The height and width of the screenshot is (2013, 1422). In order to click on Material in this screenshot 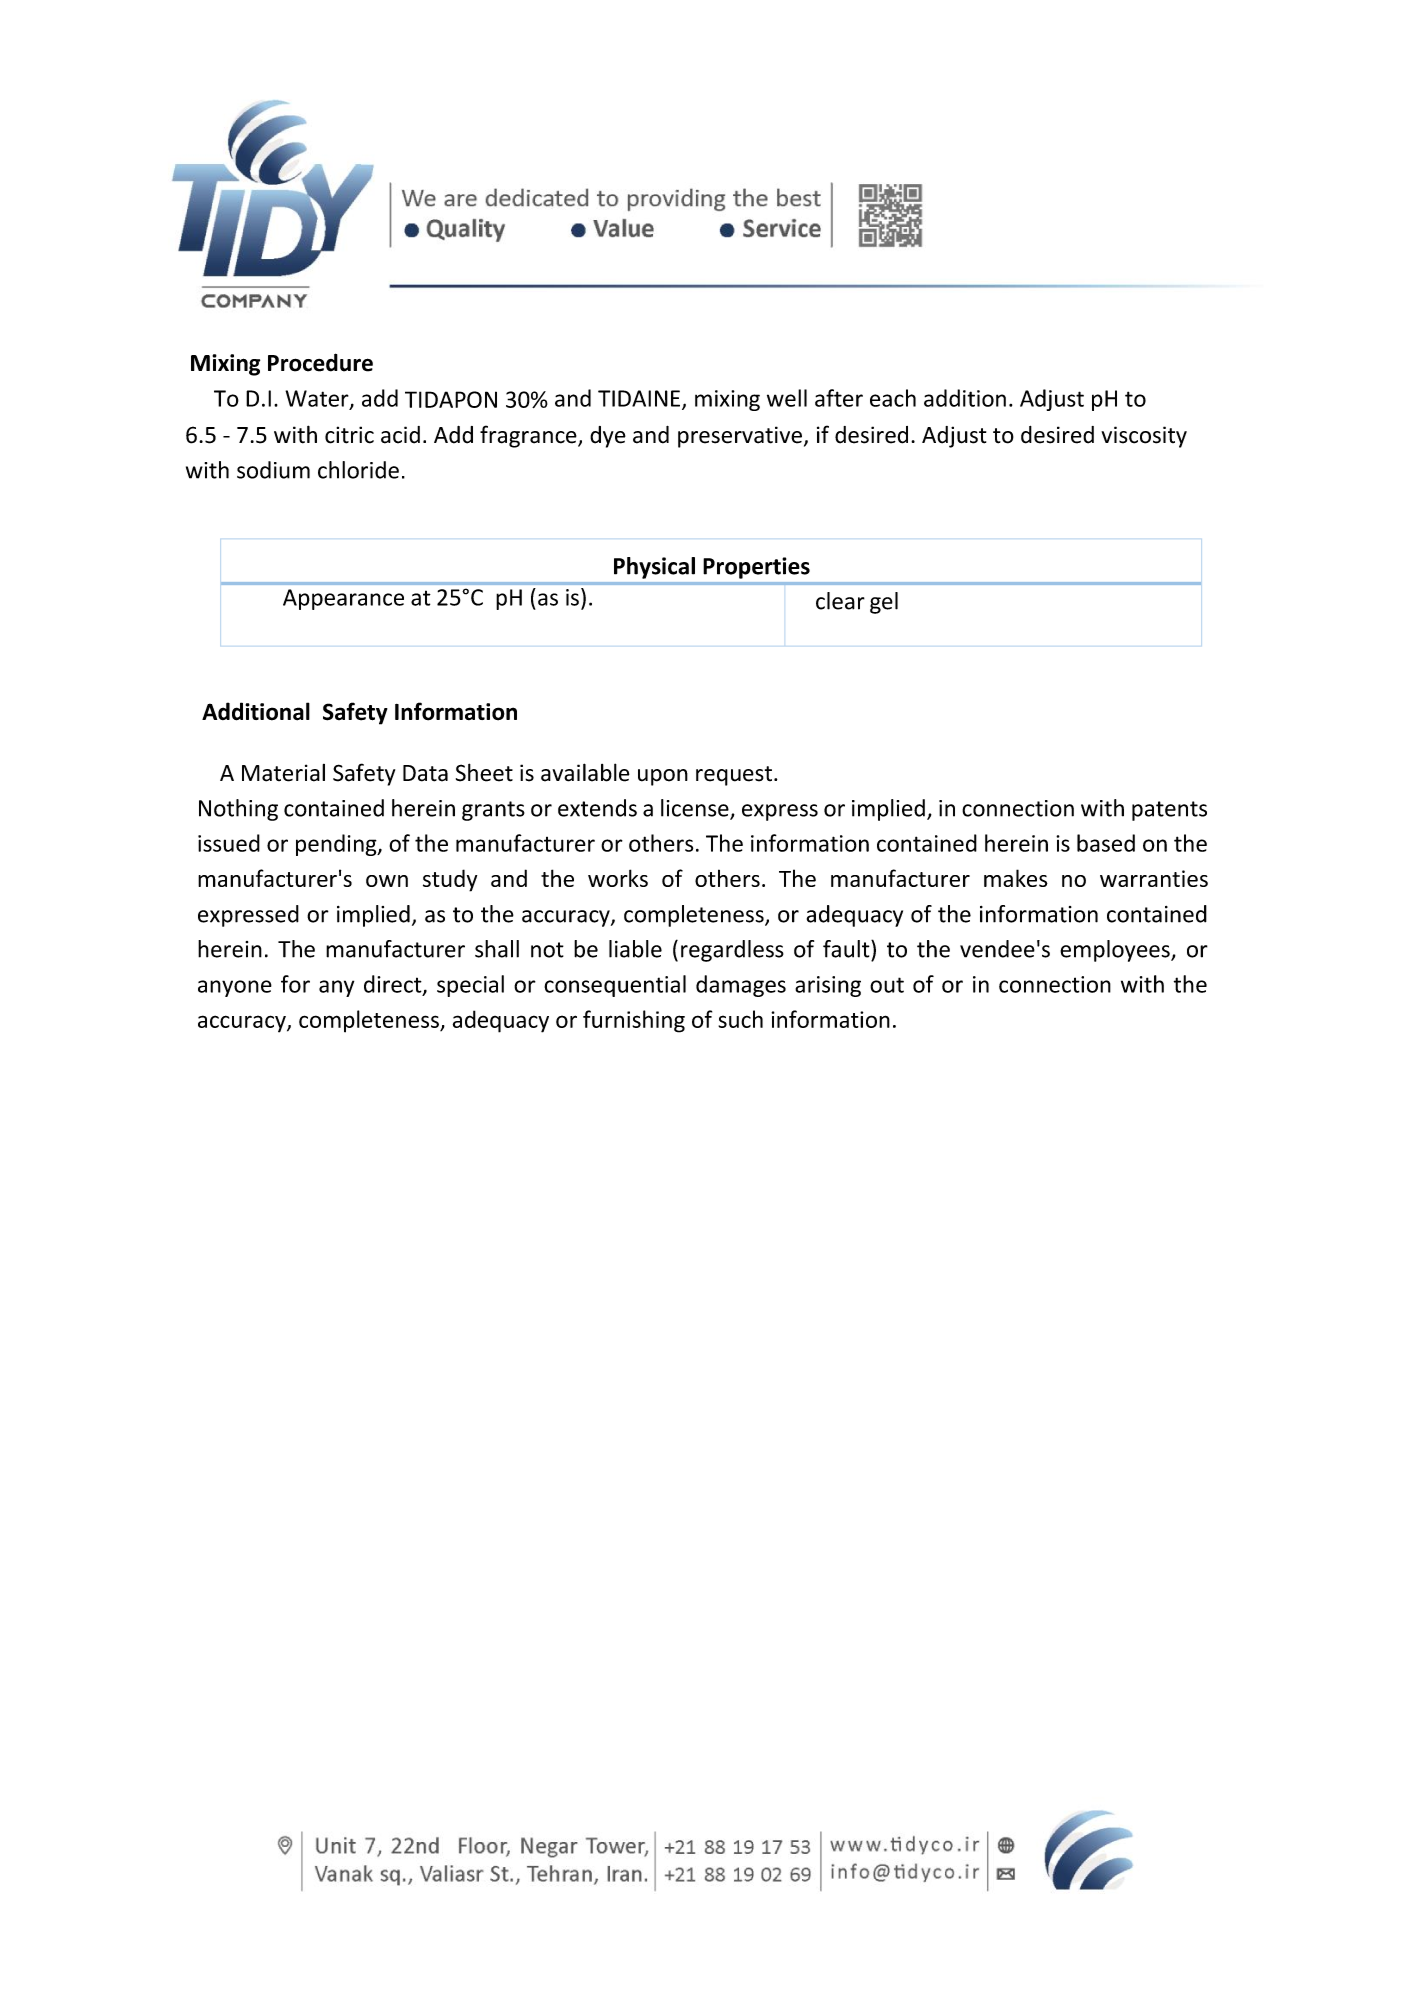, I will do `click(283, 773)`.
